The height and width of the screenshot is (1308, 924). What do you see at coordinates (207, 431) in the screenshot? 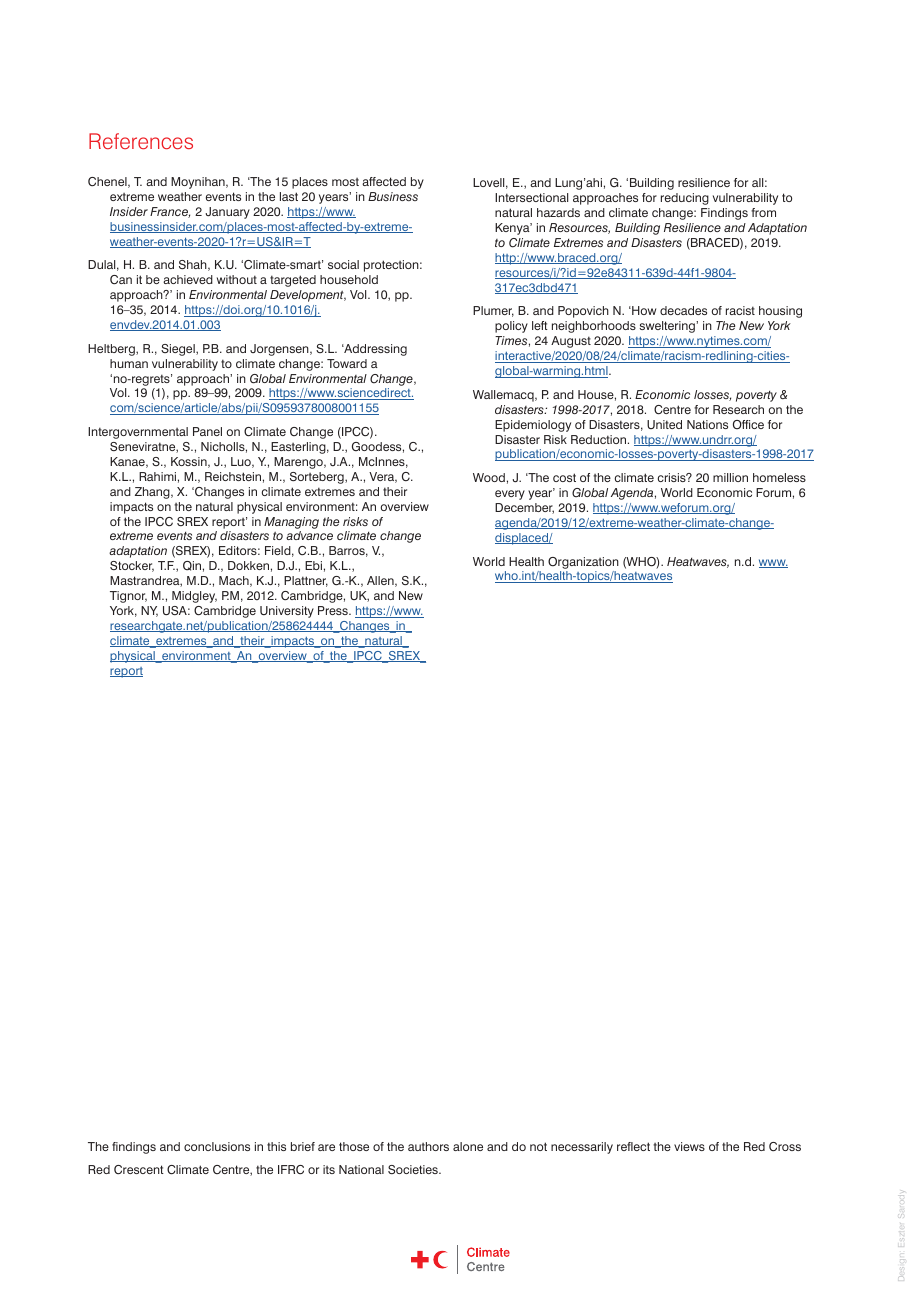
I see `Panel` at bounding box center [207, 431].
